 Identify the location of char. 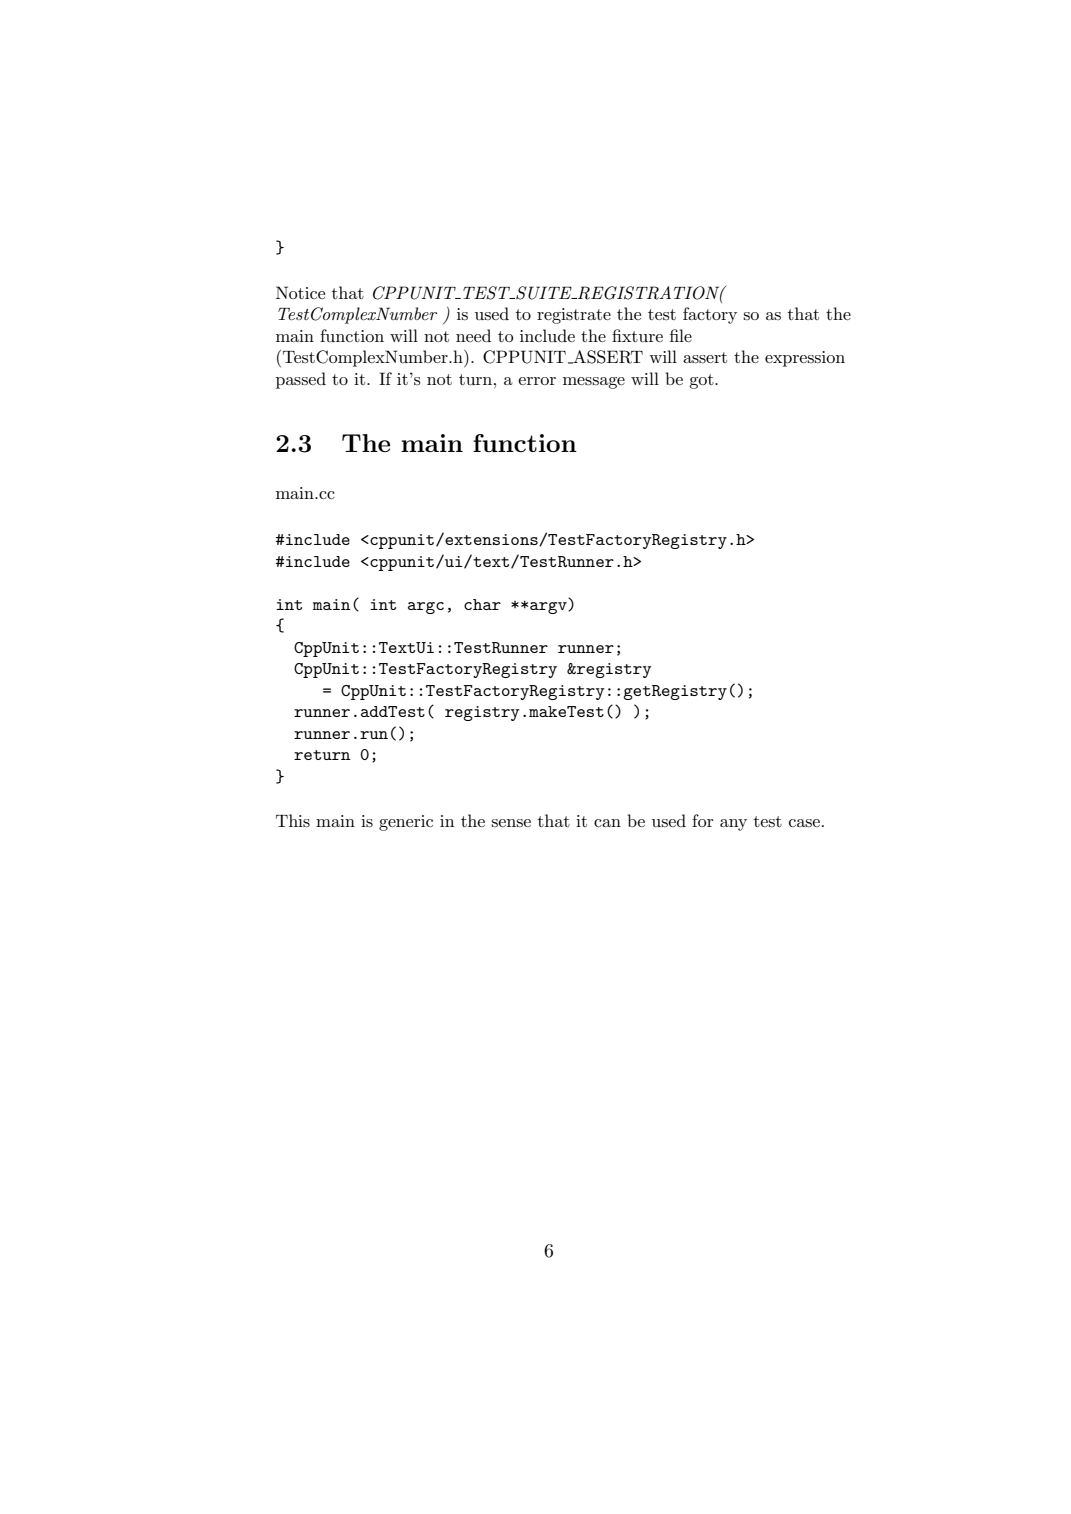
(482, 604).
